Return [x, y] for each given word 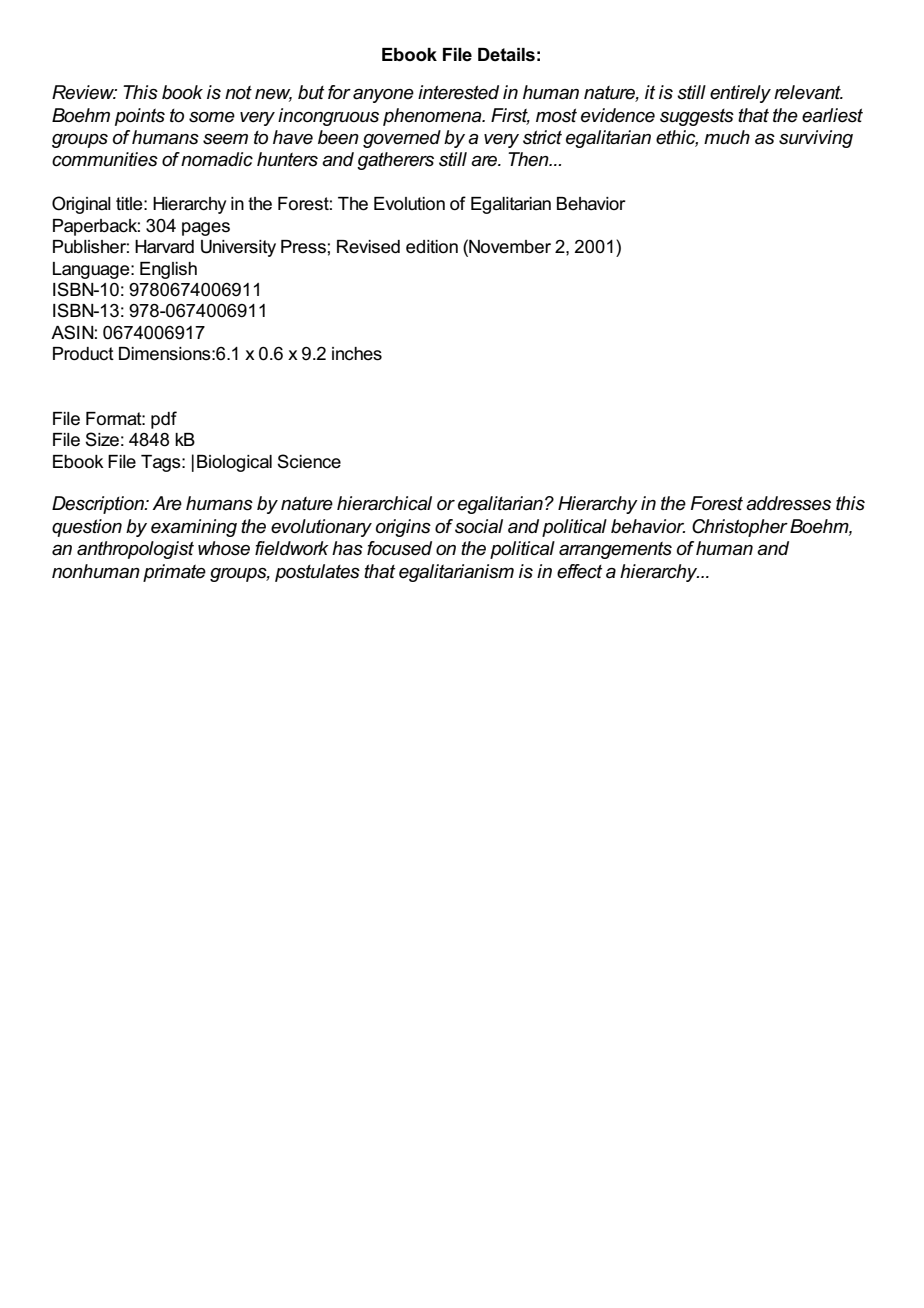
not [238, 92]
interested [458, 92]
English [168, 270]
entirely [740, 94]
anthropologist [135, 550]
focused [399, 548]
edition [432, 247]
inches [357, 354]
